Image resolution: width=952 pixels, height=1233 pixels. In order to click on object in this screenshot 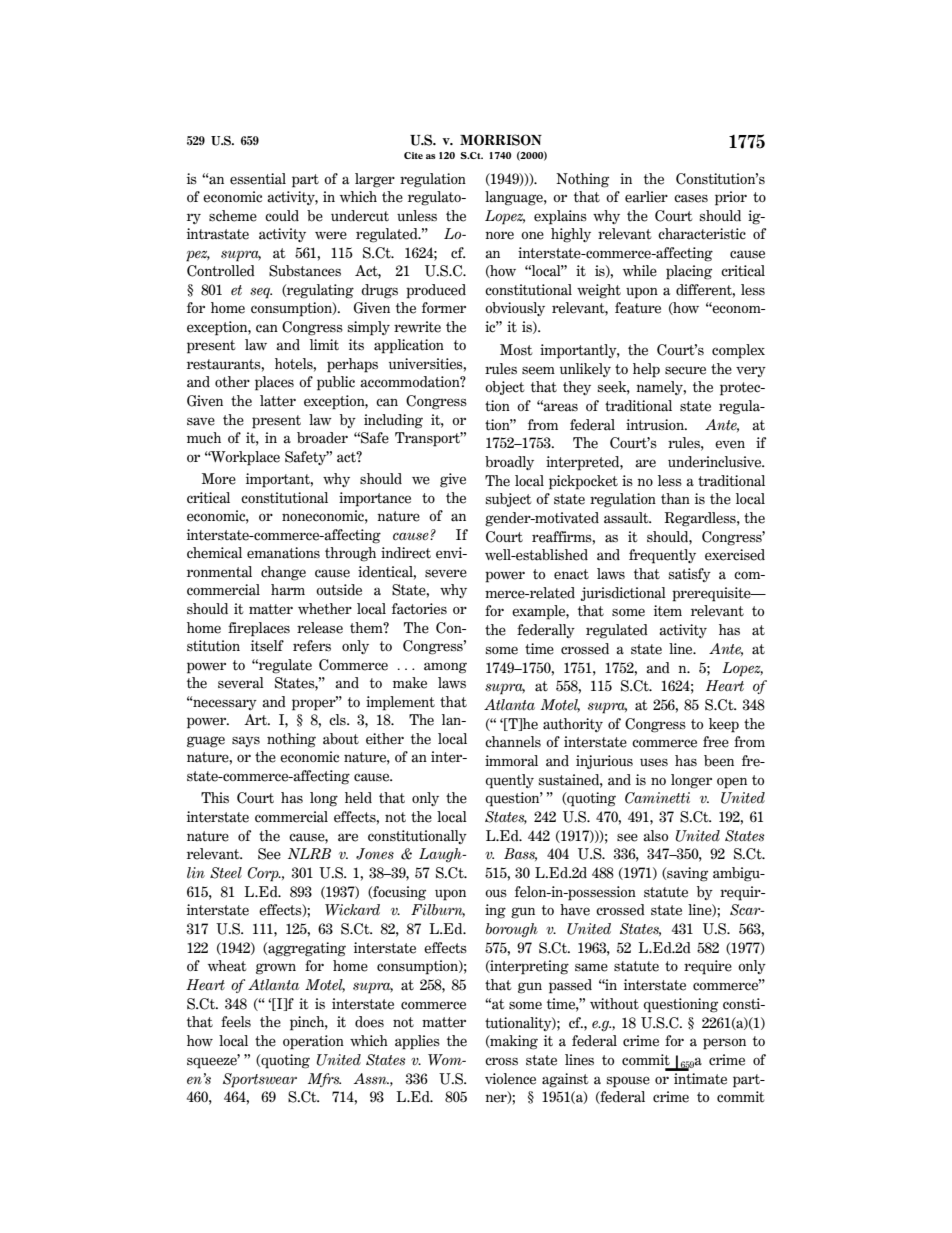, I will do `click(505, 388)`.
